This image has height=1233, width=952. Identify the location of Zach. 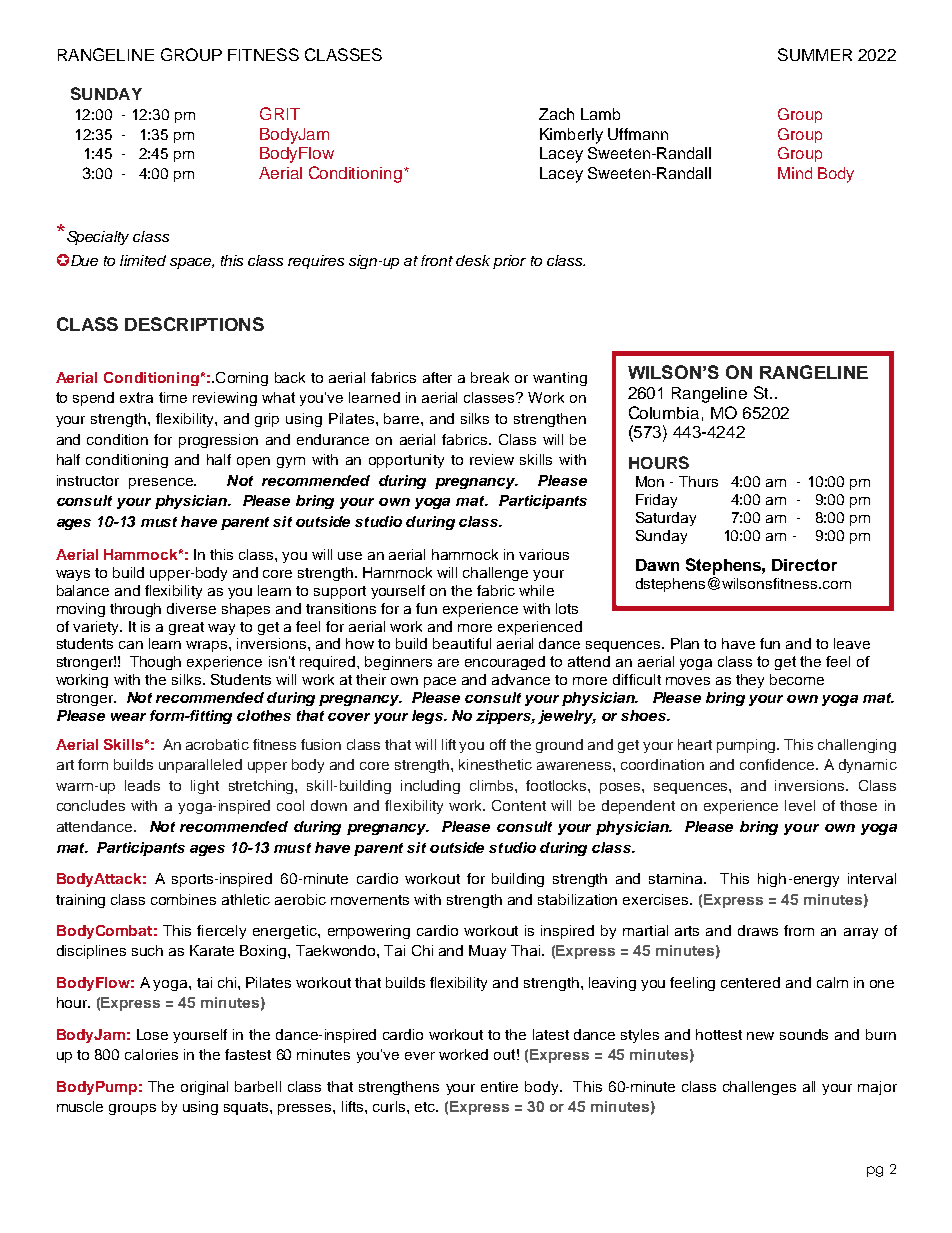
(556, 114).
